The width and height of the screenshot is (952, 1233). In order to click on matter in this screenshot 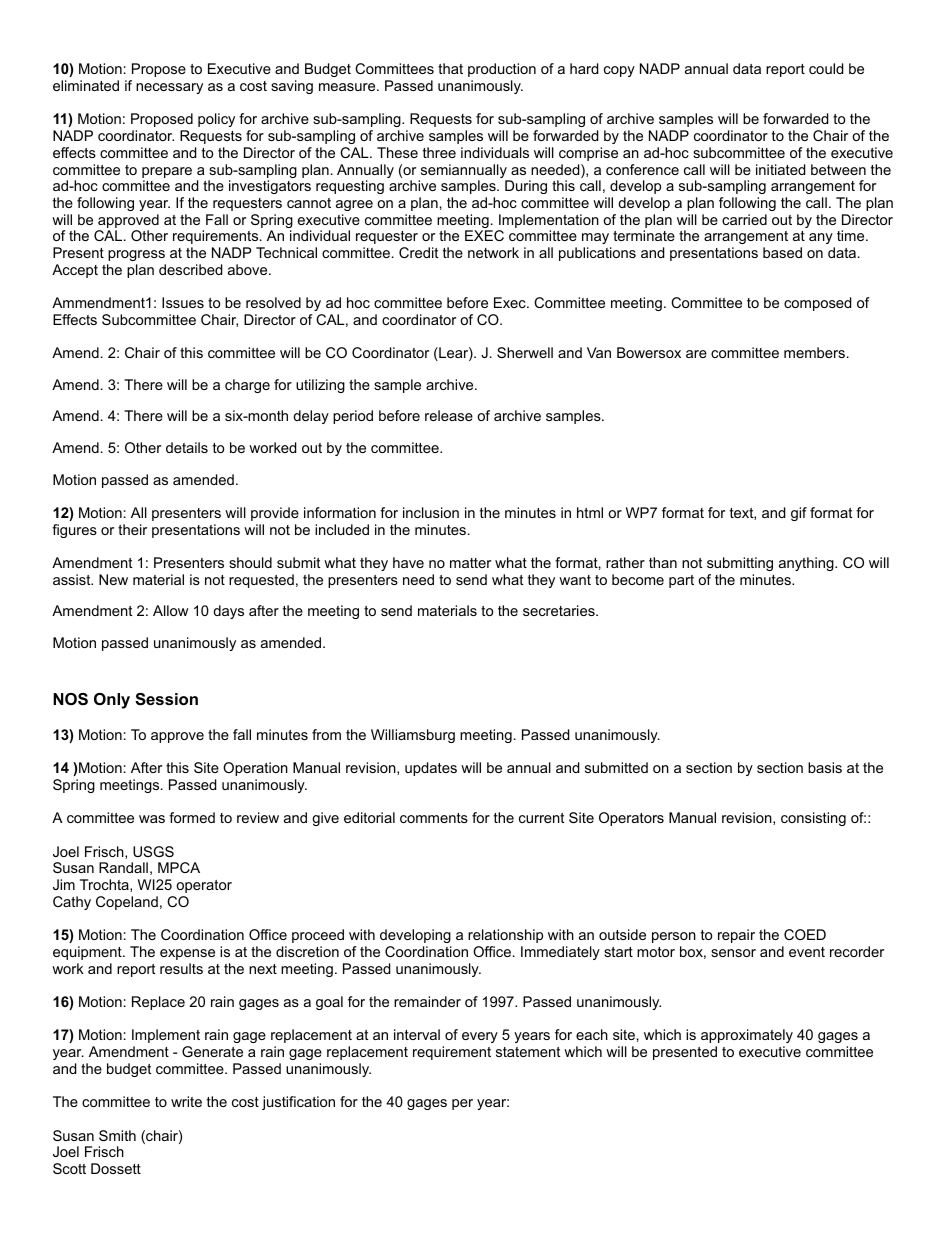, I will do `click(470, 563)`.
